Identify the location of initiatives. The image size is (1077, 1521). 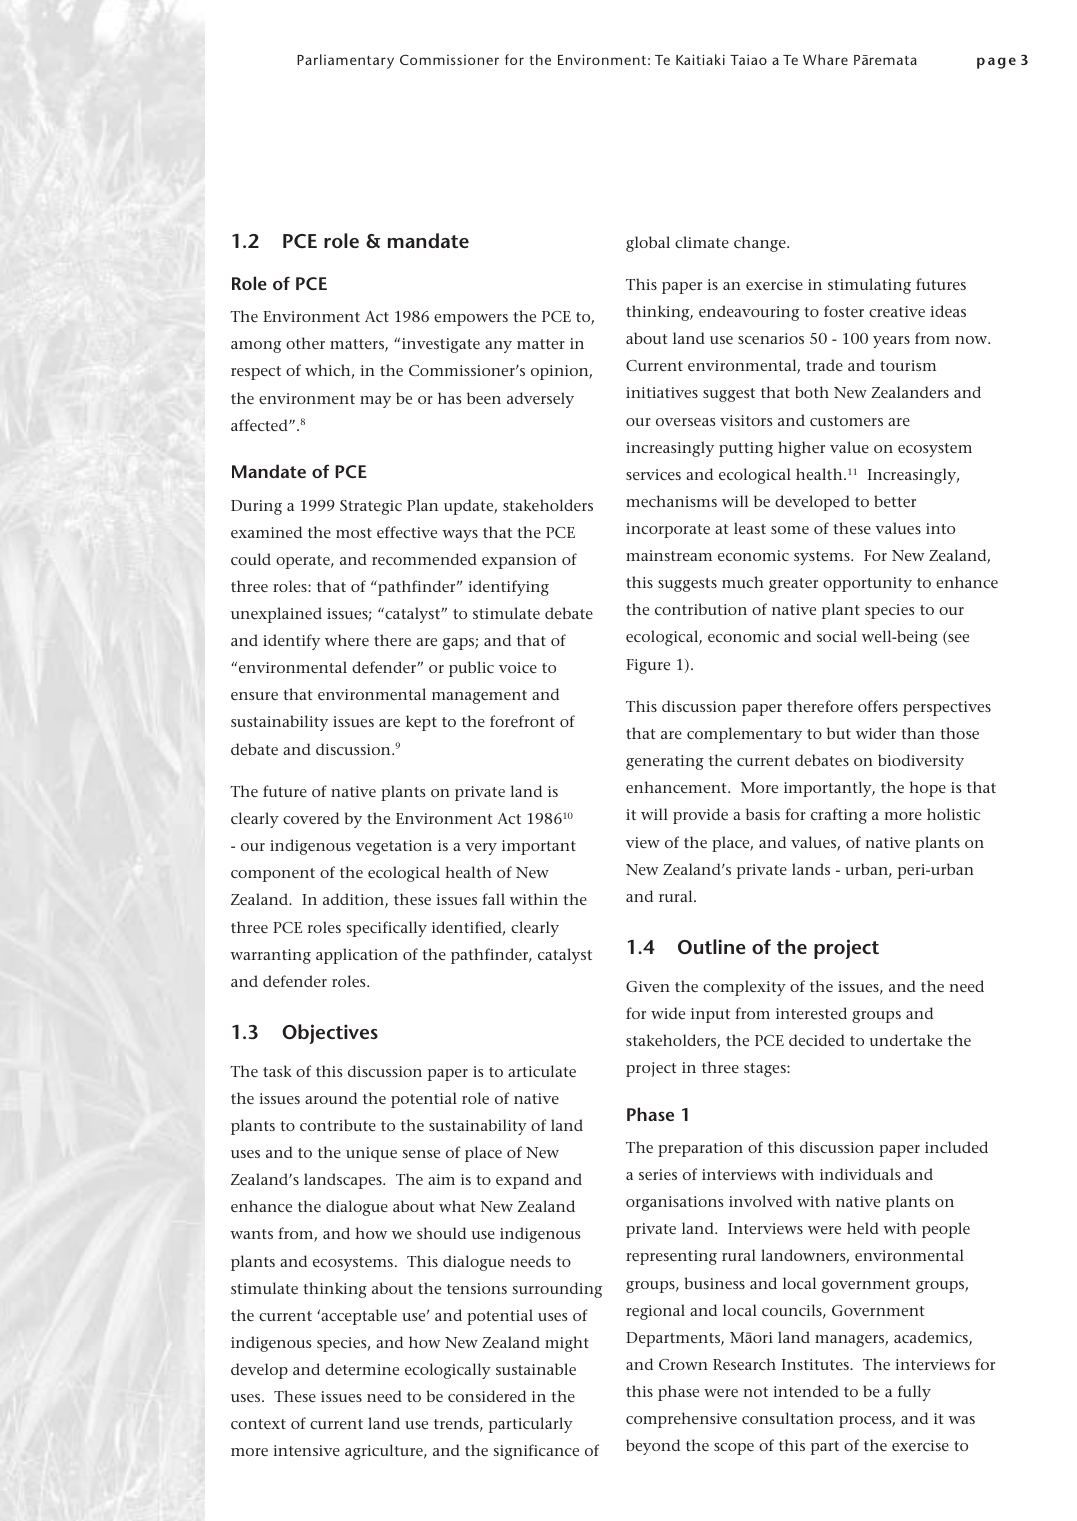
(662, 392).
